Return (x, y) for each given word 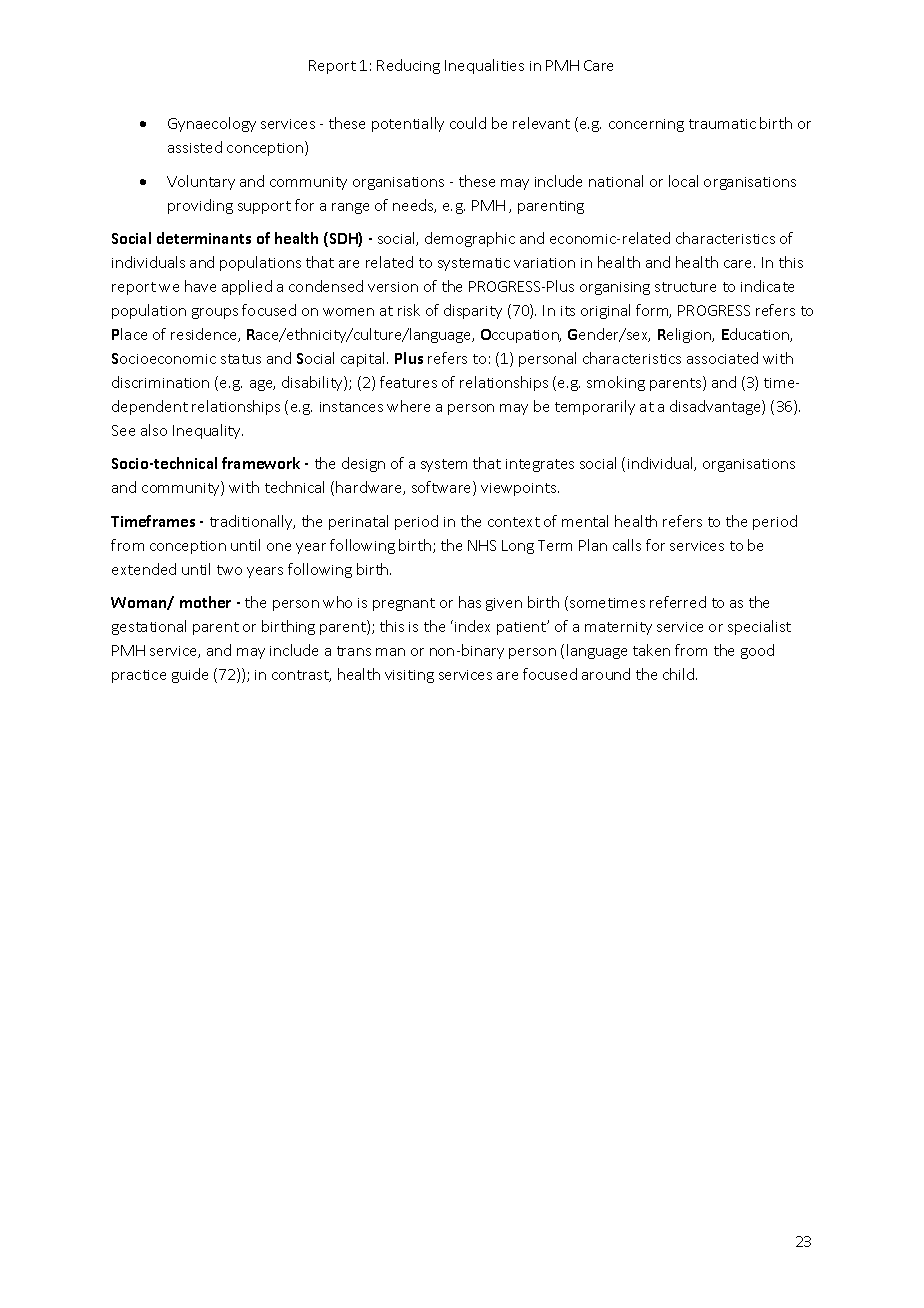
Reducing (408, 66)
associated (722, 358)
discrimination (160, 382)
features (408, 382)
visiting (409, 676)
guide (190, 675)
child (680, 674)
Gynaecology (212, 124)
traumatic (722, 124)
